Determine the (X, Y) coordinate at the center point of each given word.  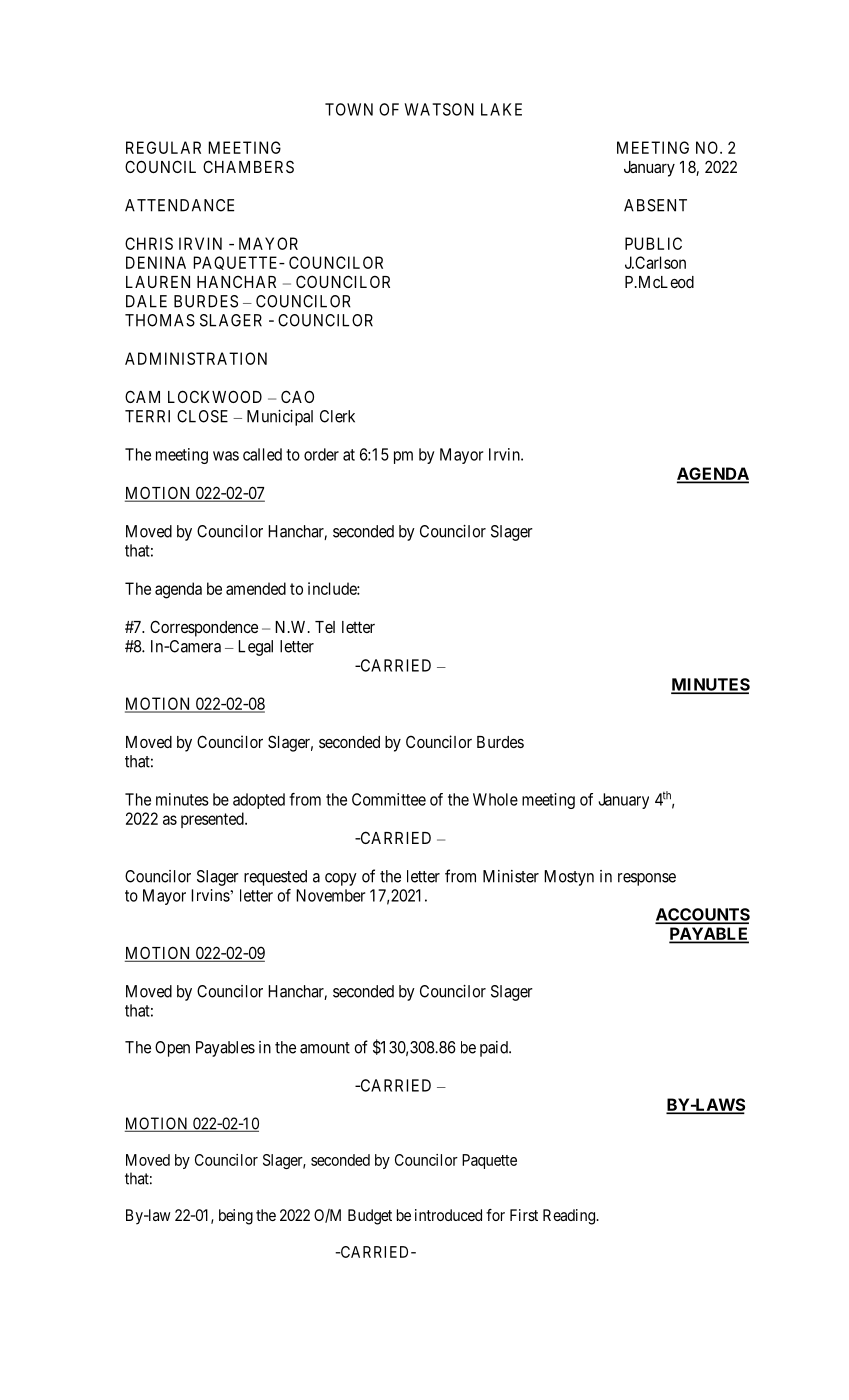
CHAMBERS (248, 166)
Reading (570, 1217)
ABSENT (655, 205)
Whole (495, 799)
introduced (448, 1215)
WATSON (439, 109)
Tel (325, 627)
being (236, 1217)
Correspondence (204, 628)
